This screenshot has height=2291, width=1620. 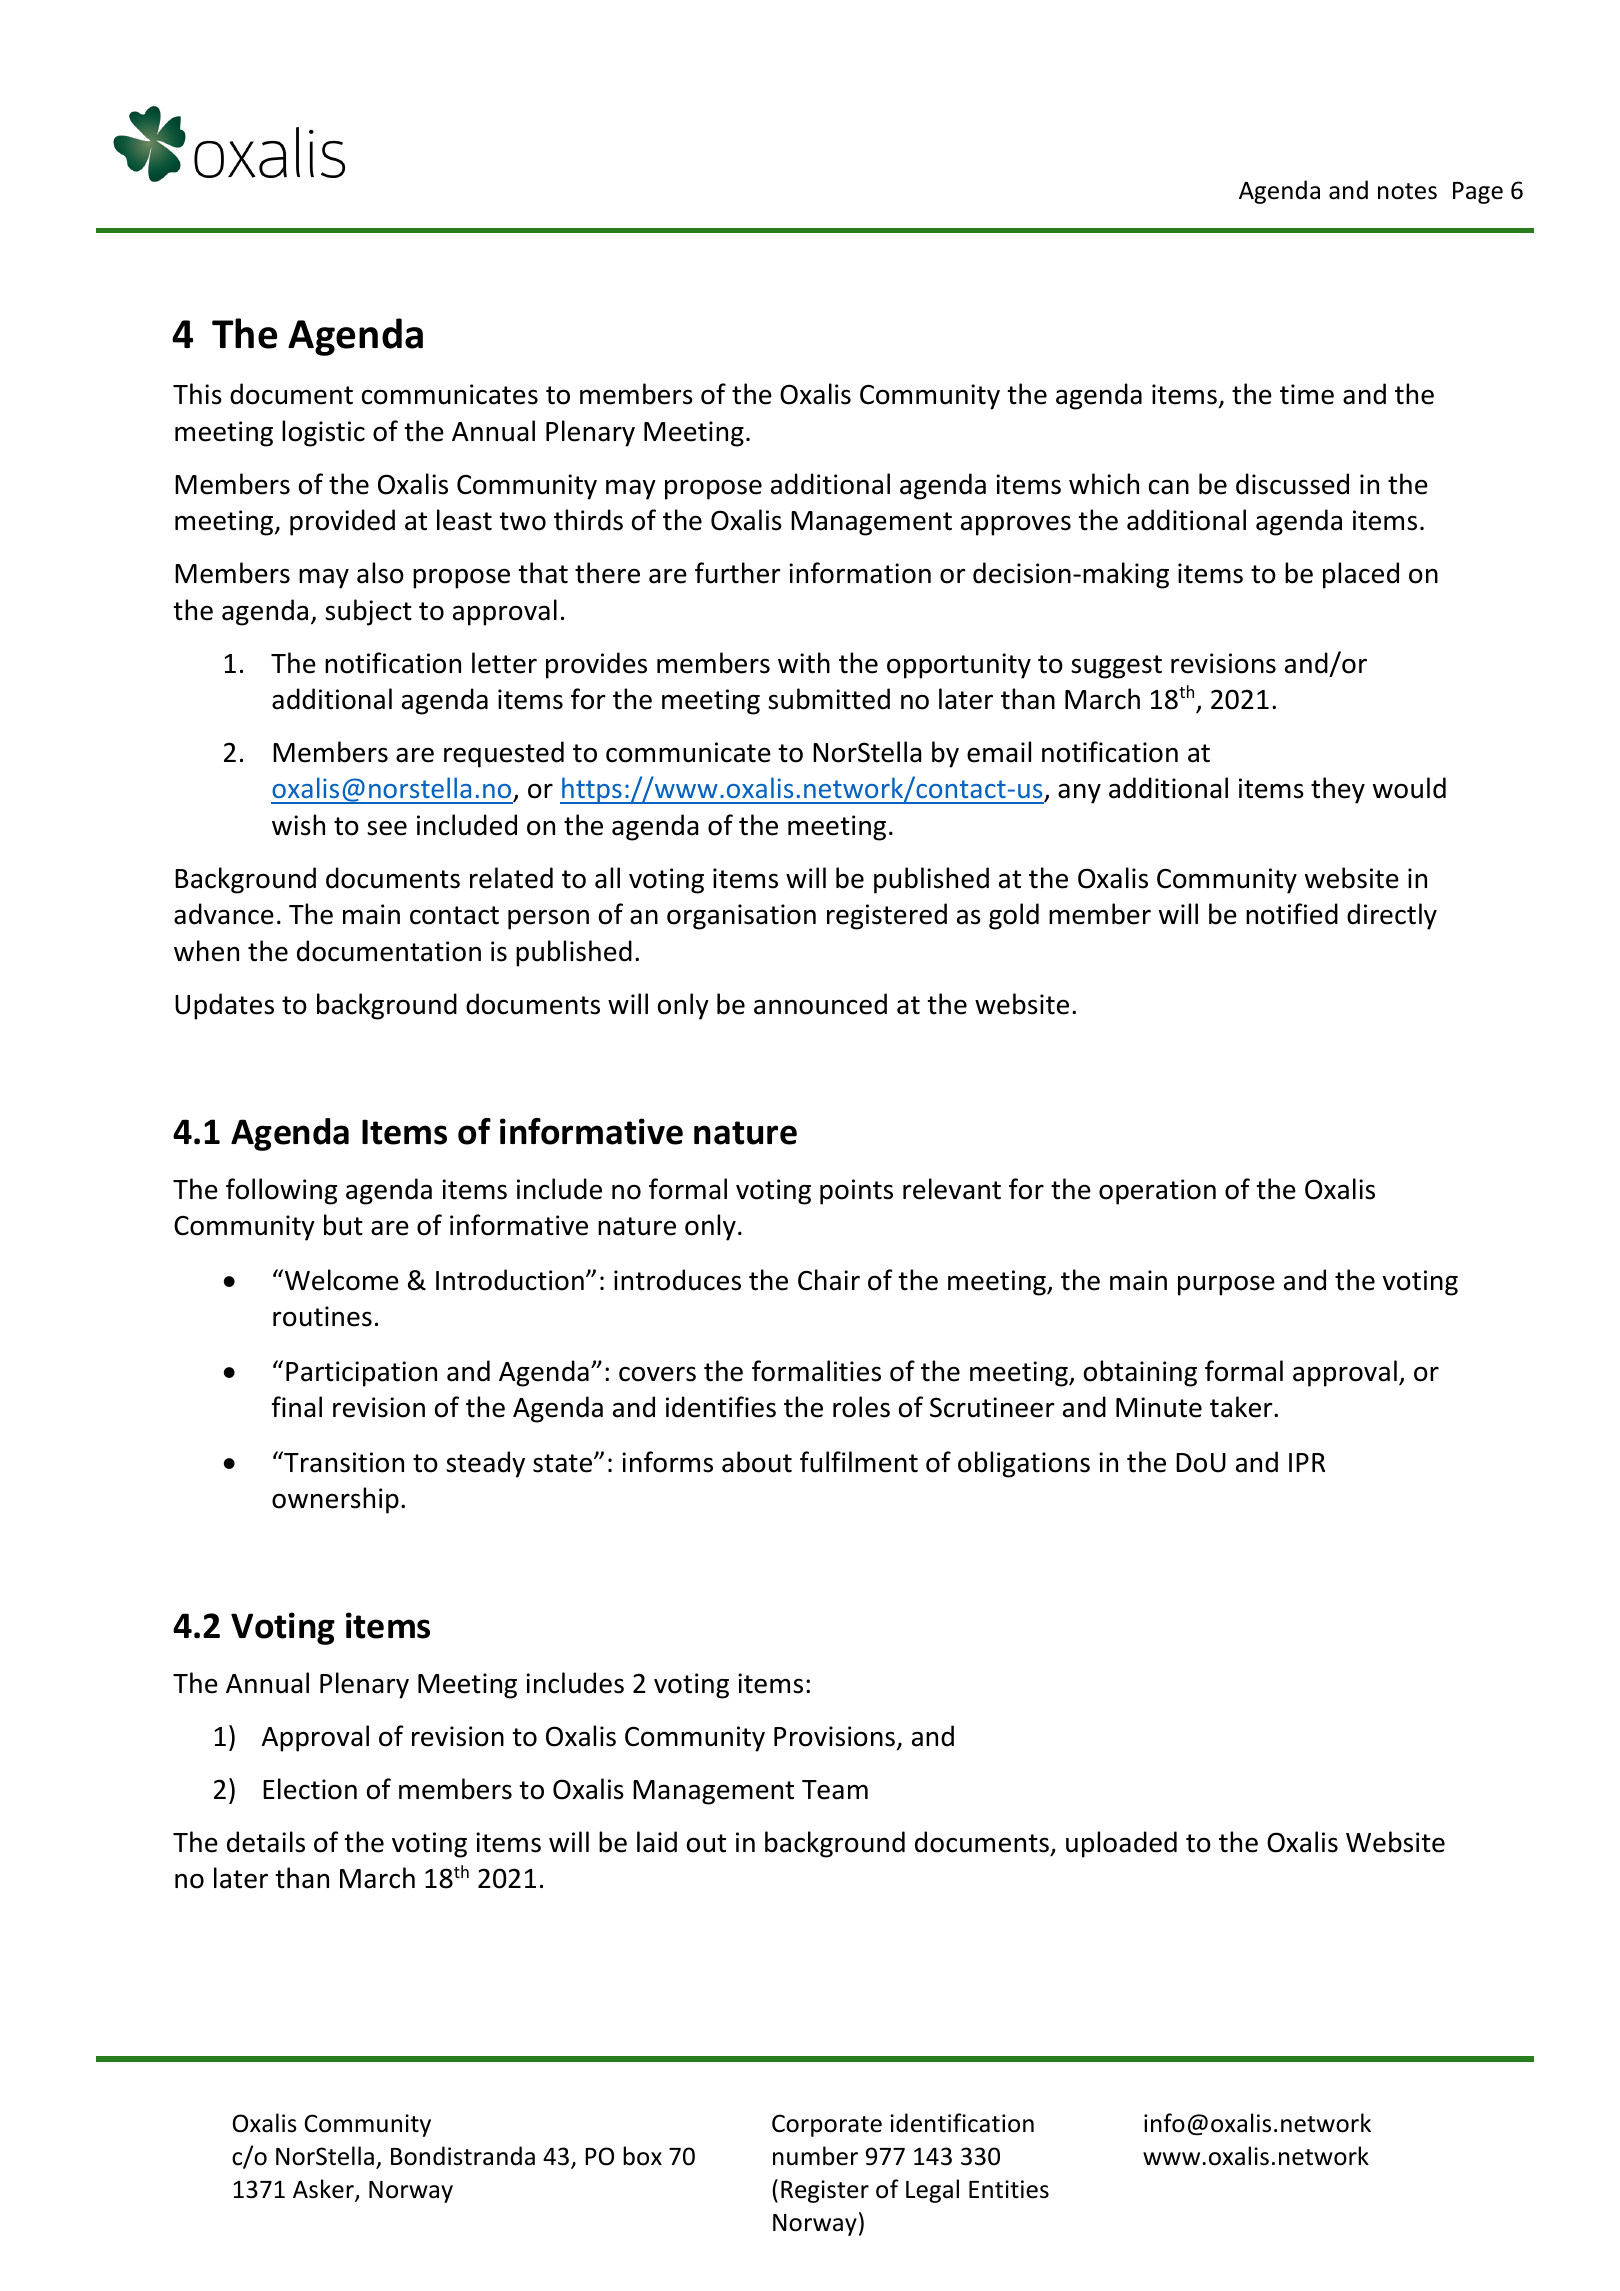 I want to click on Corporate, so click(x=827, y=2125).
